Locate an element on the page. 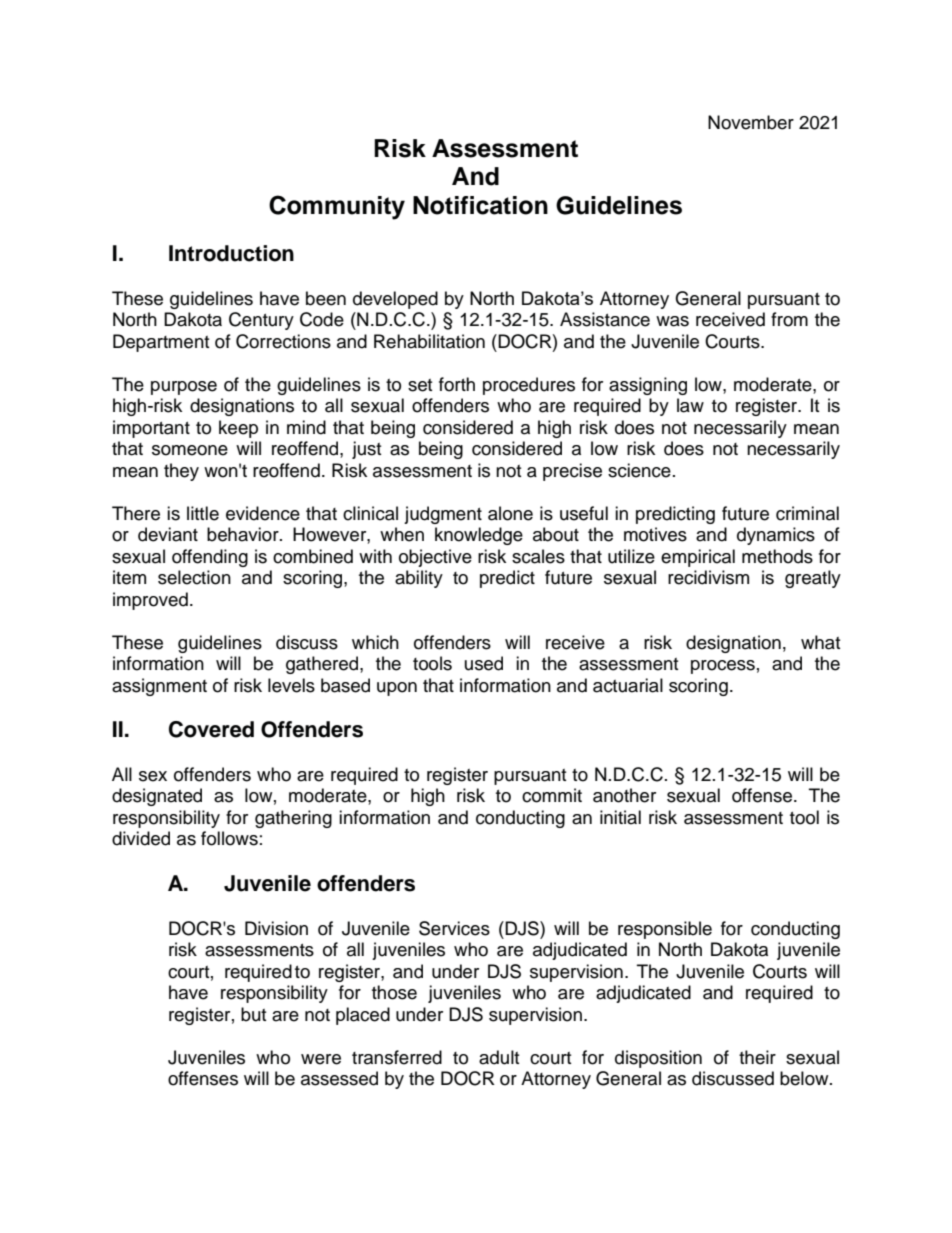 This document has width=952, height=1233. but is located at coordinates (253, 1014).
